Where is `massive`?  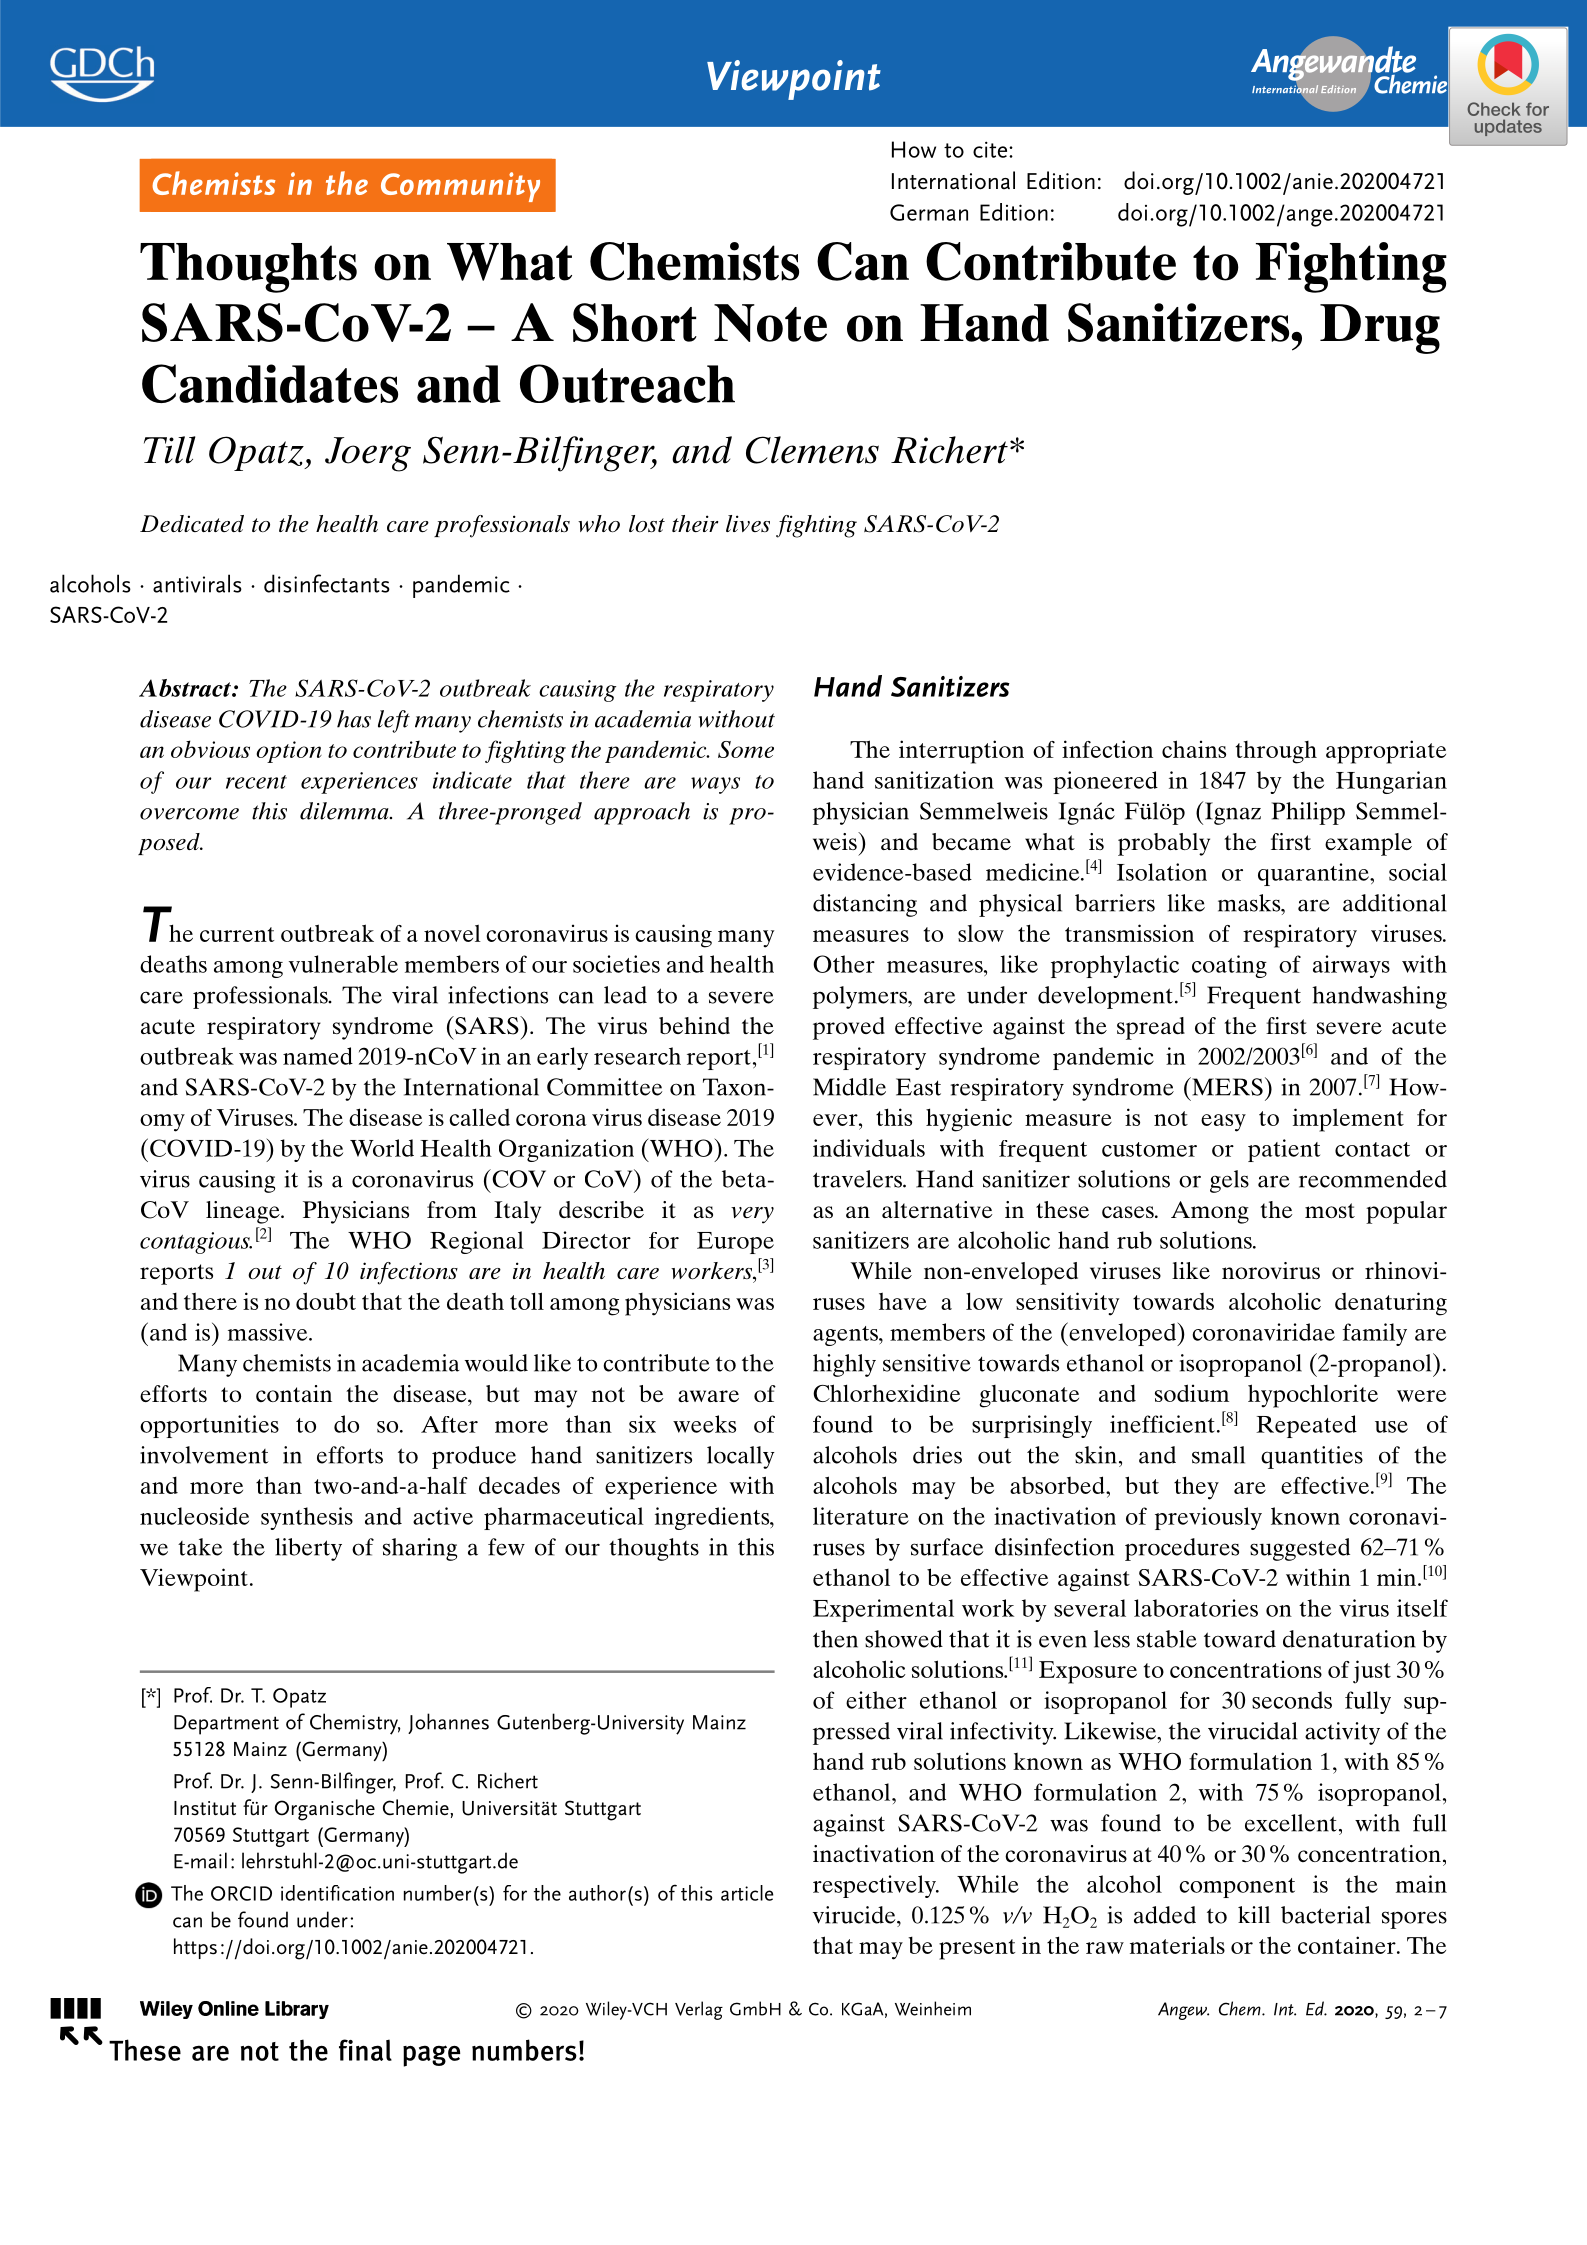 massive is located at coordinates (269, 1332).
